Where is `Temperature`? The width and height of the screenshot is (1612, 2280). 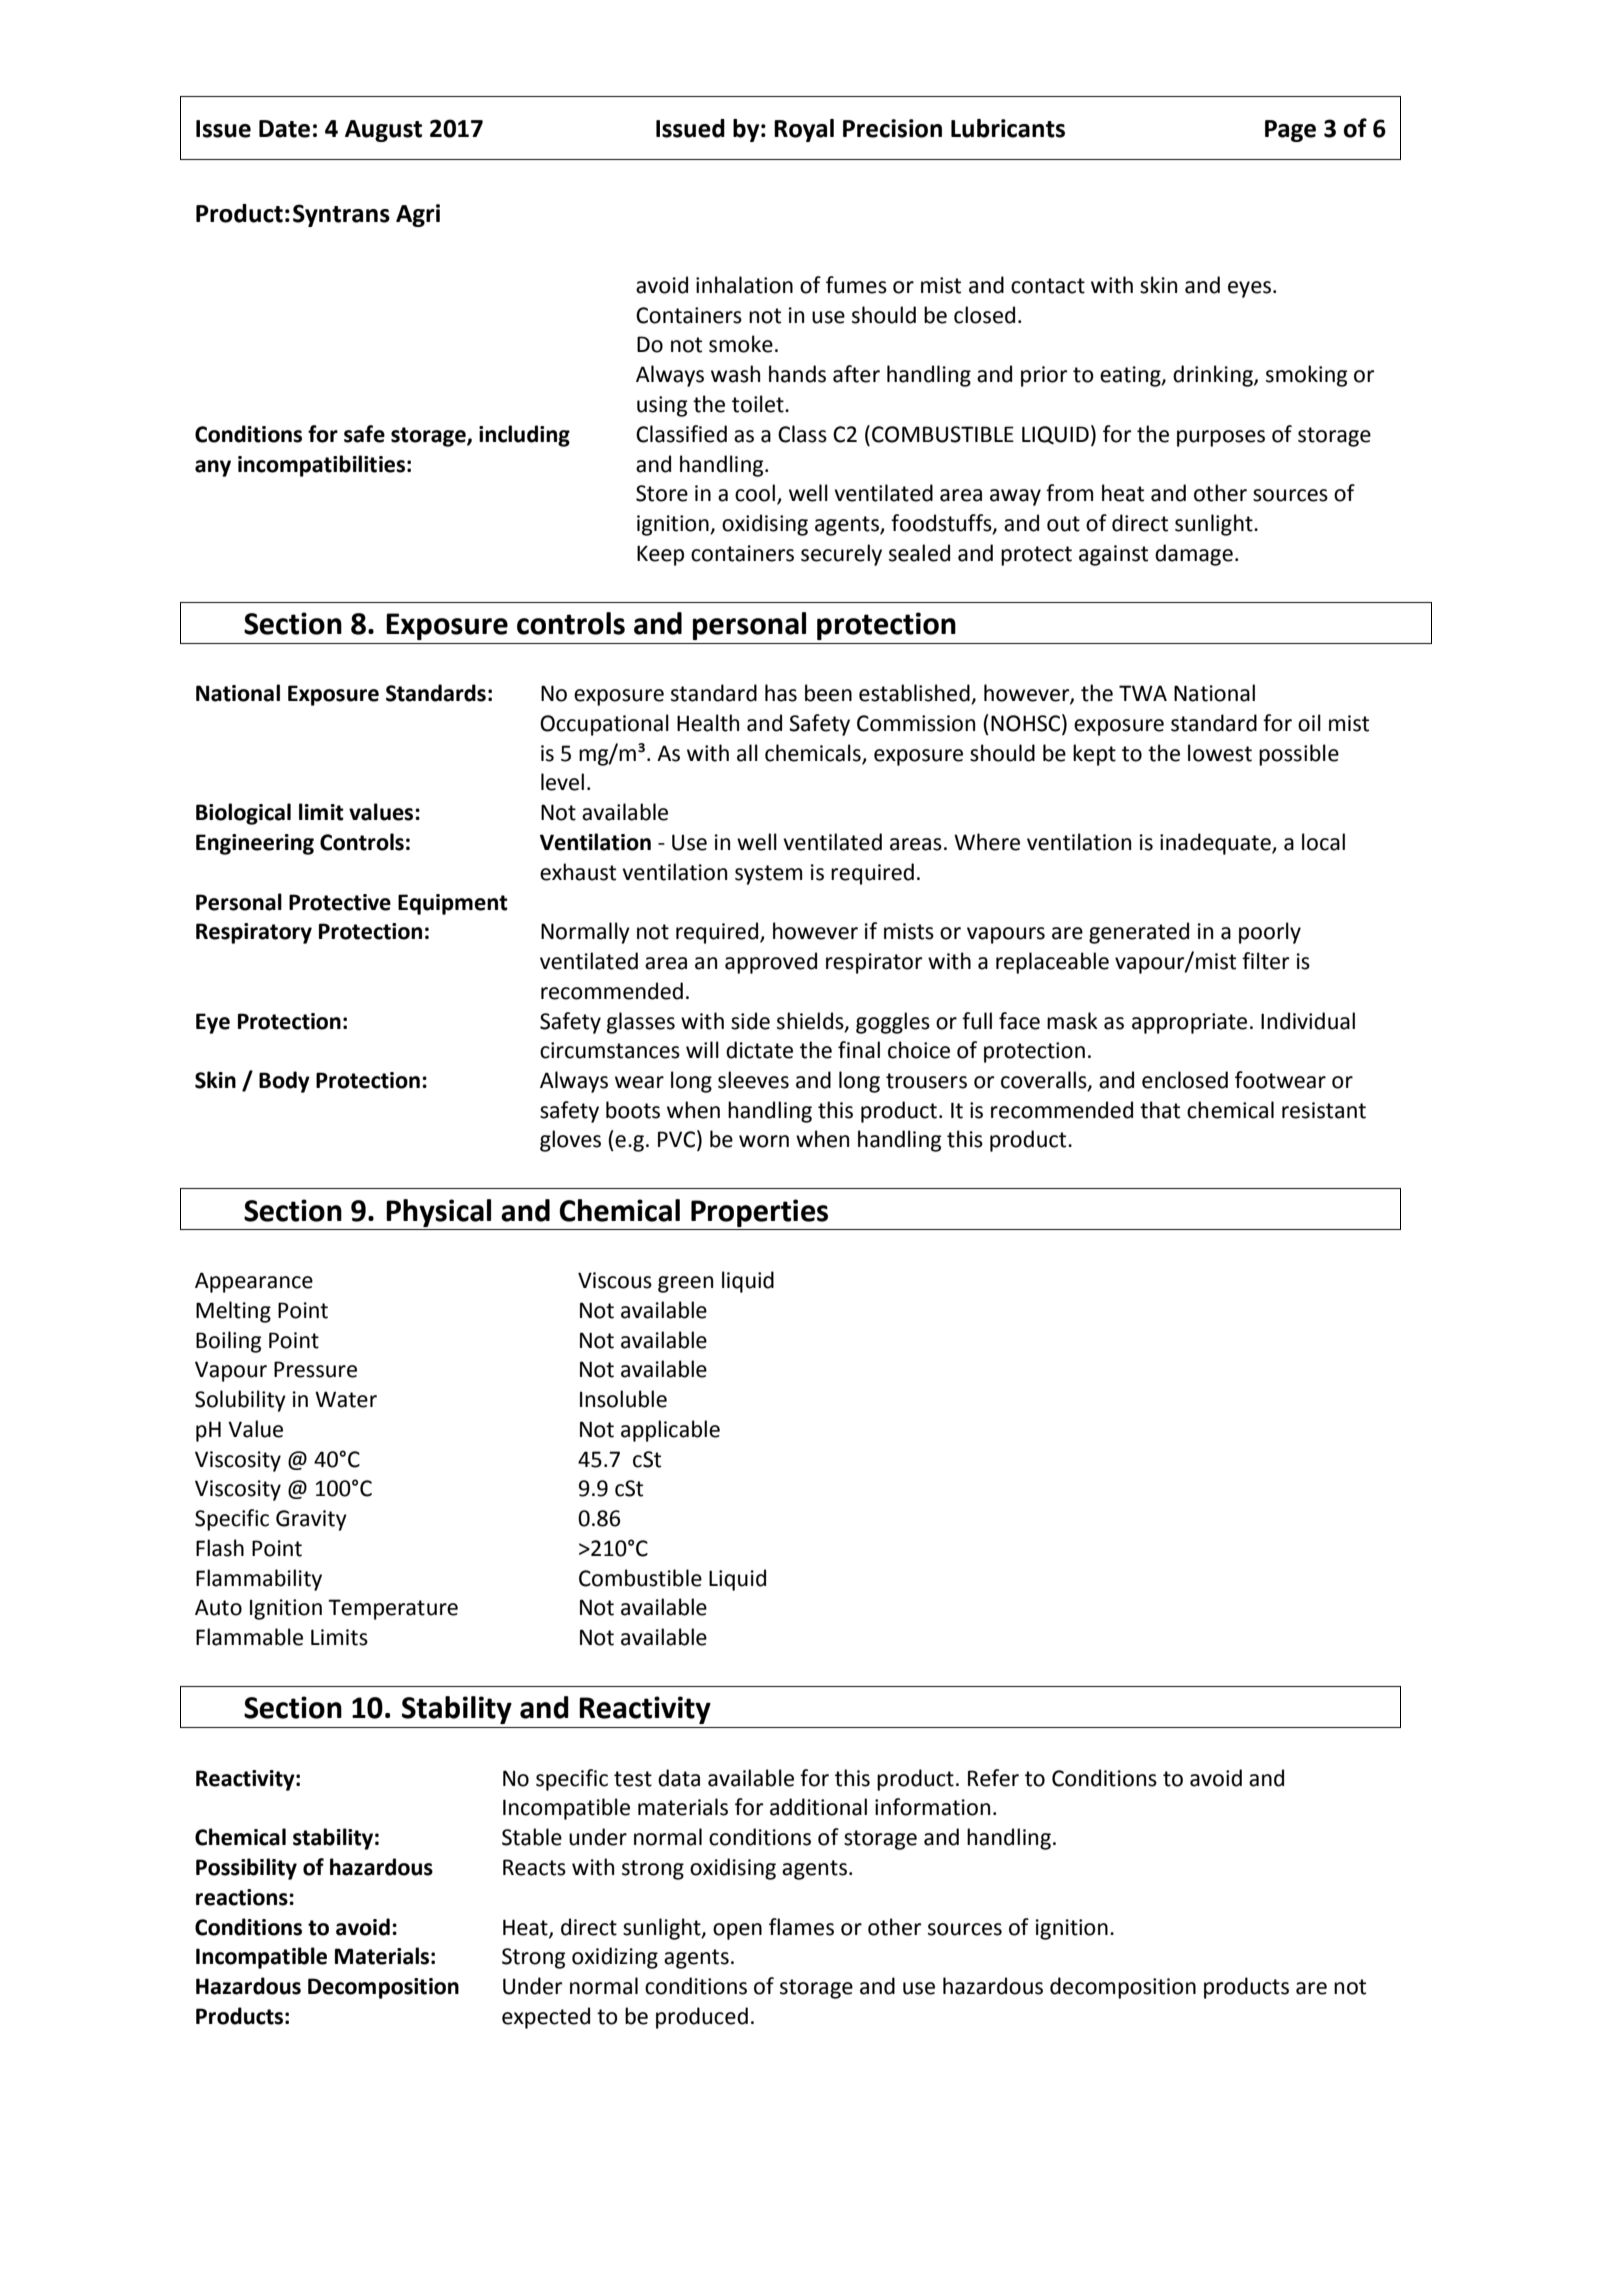 Temperature is located at coordinates (393, 1609).
